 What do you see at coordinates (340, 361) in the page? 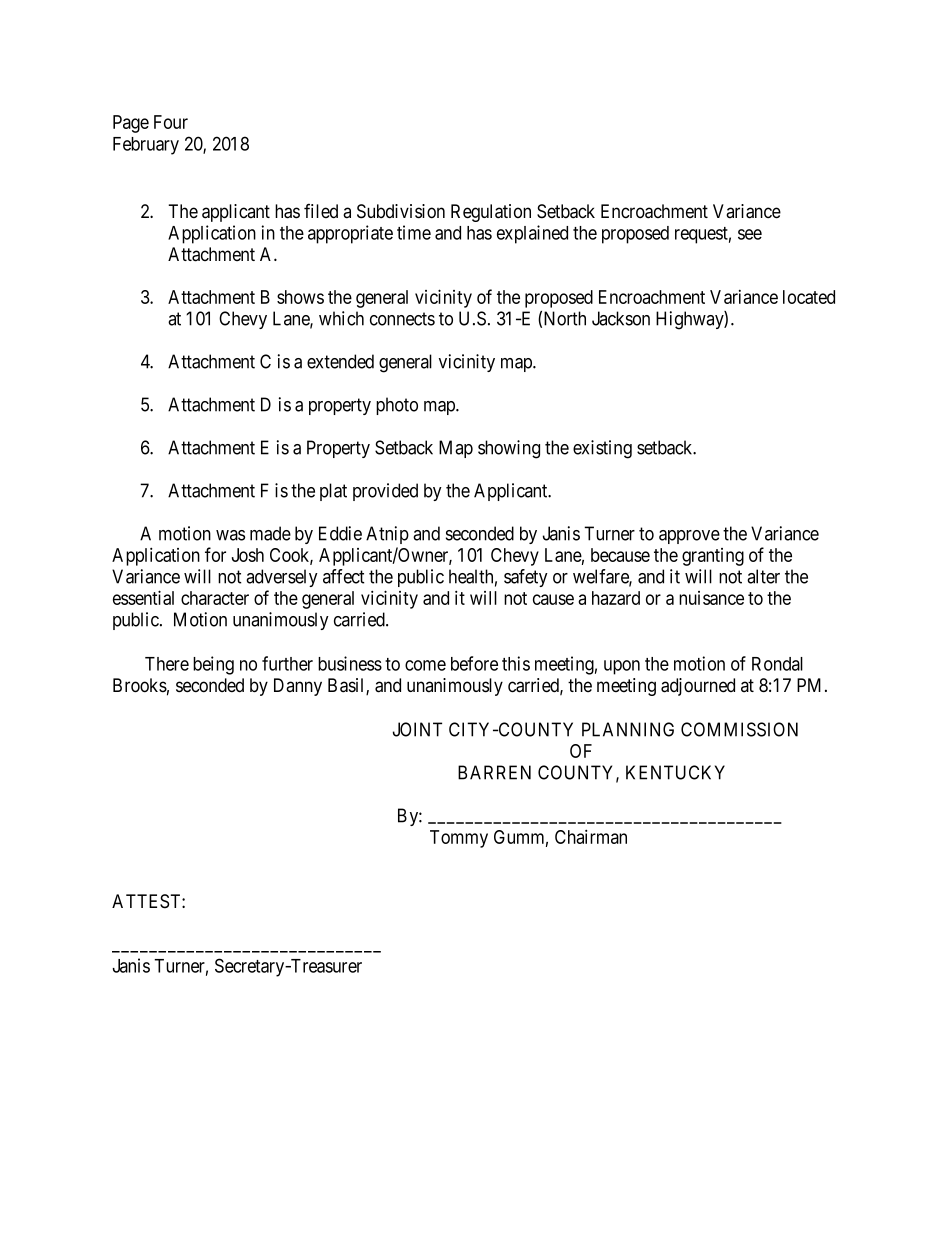
I see `extended` at bounding box center [340, 361].
